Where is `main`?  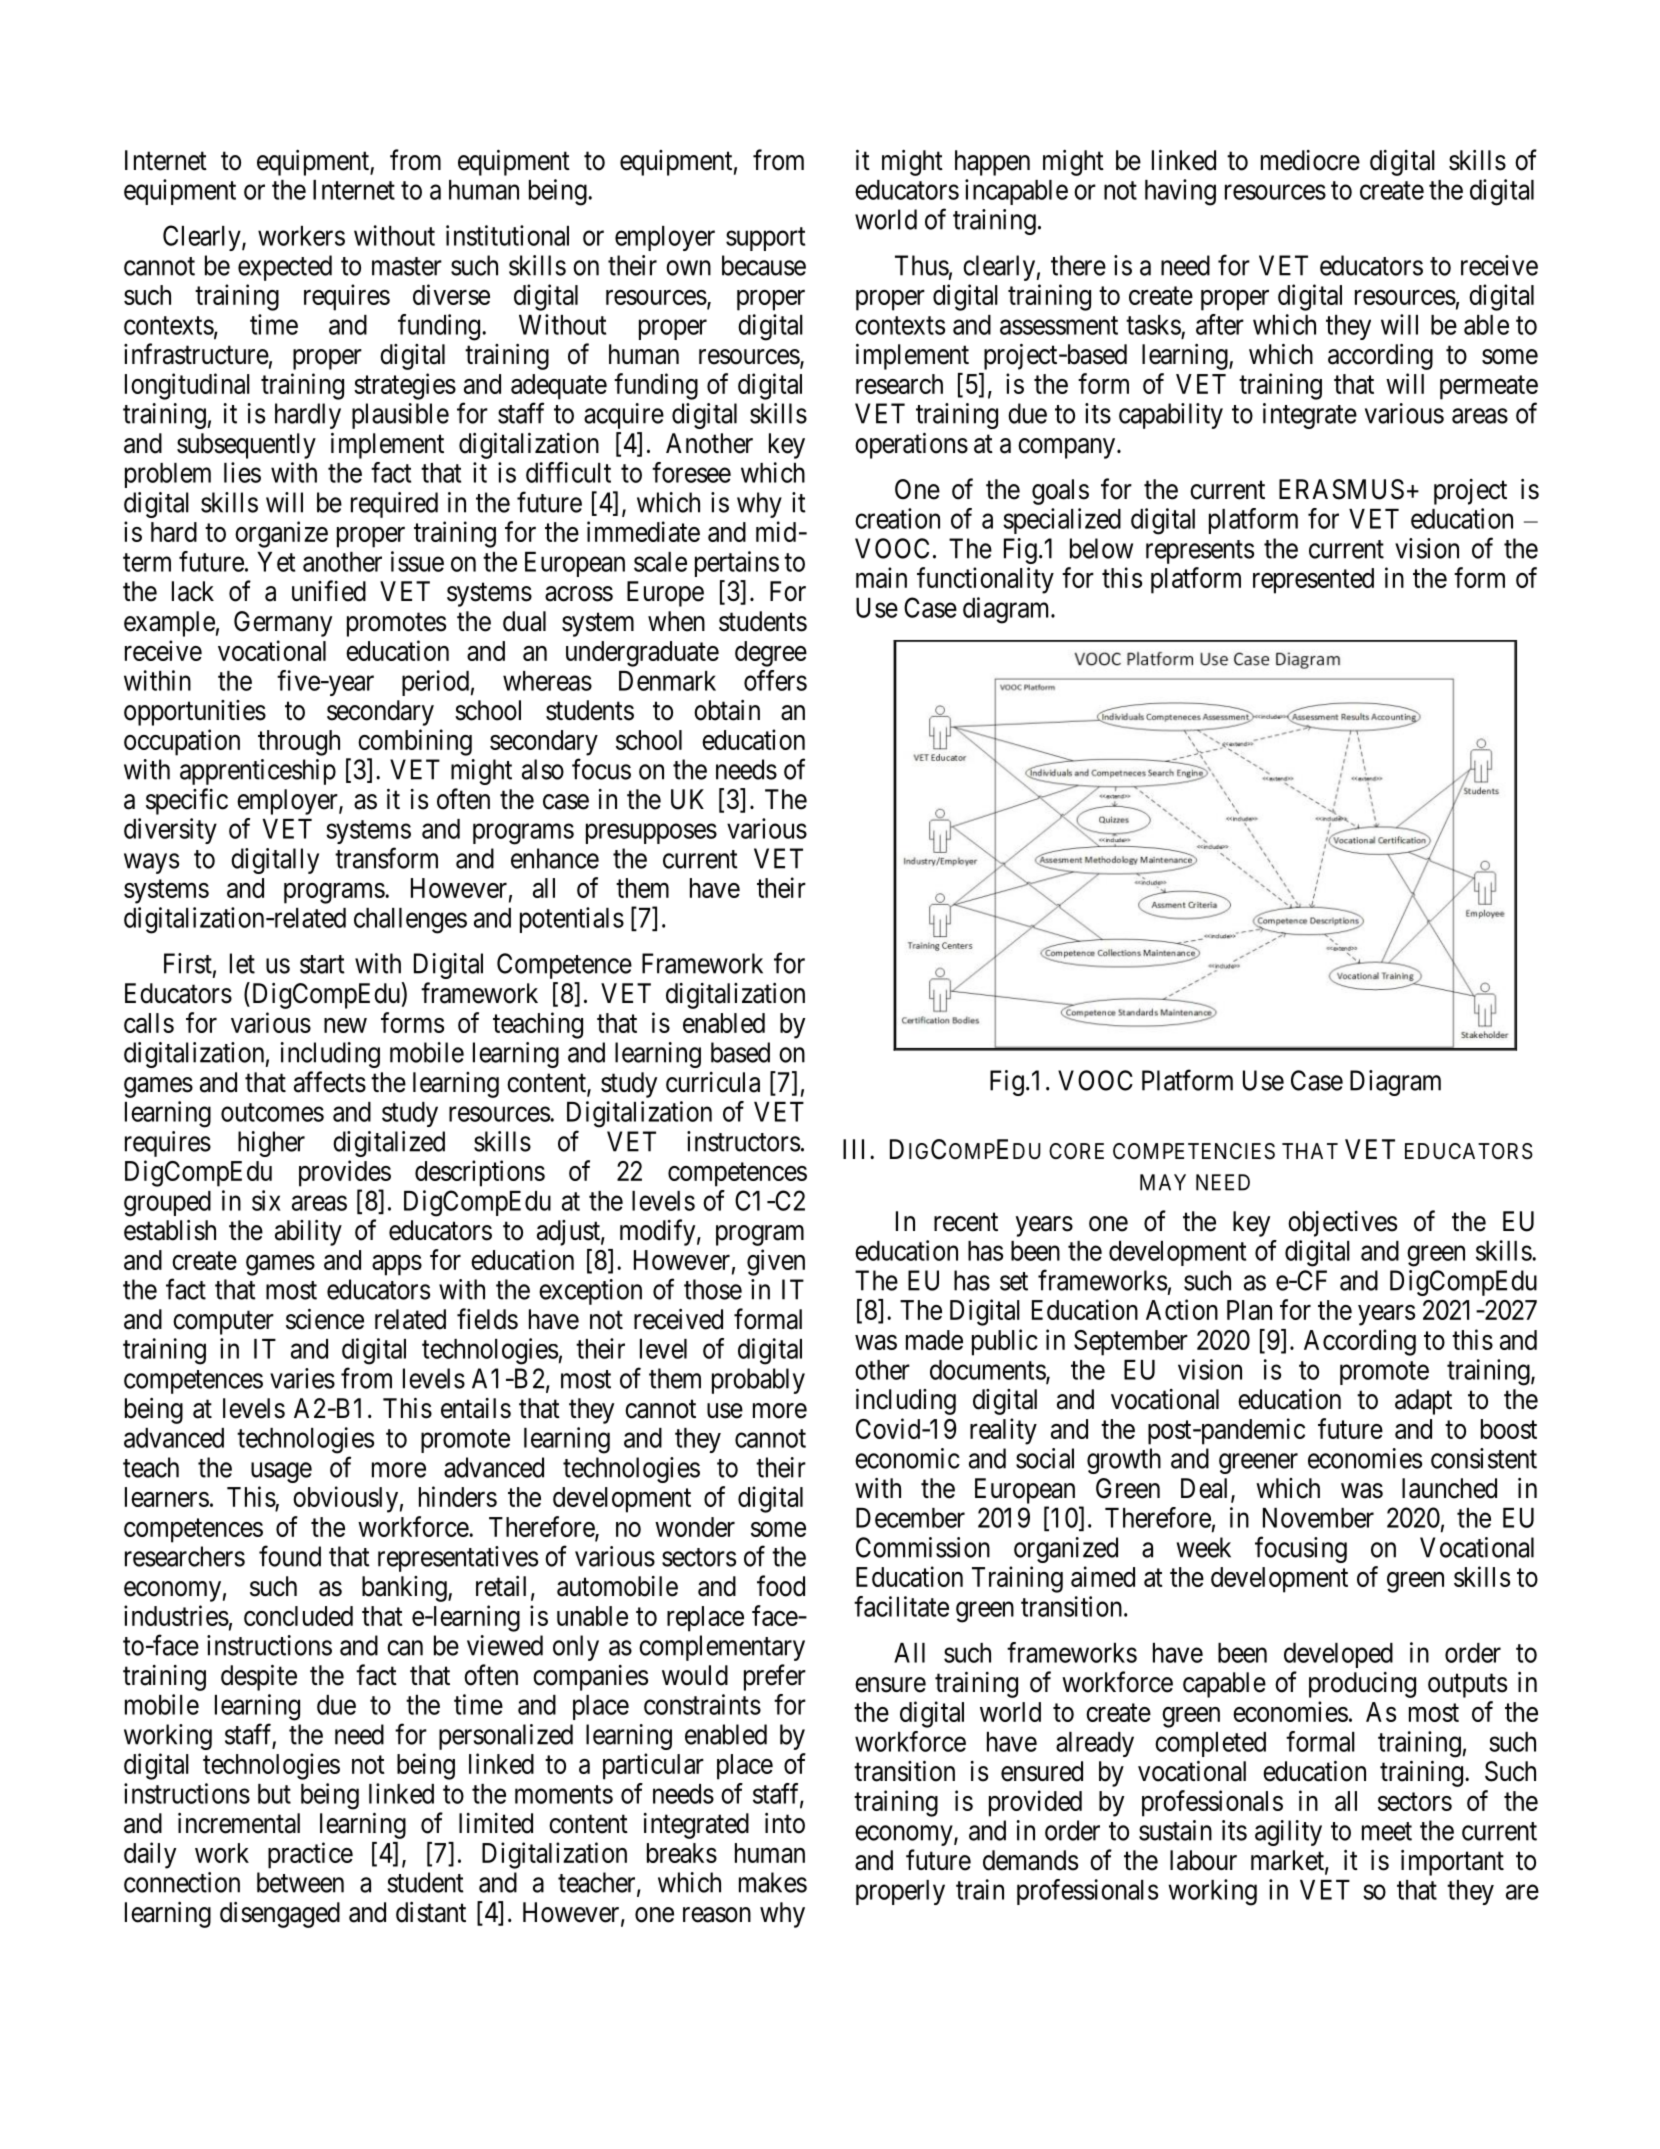 main is located at coordinates (881, 577).
